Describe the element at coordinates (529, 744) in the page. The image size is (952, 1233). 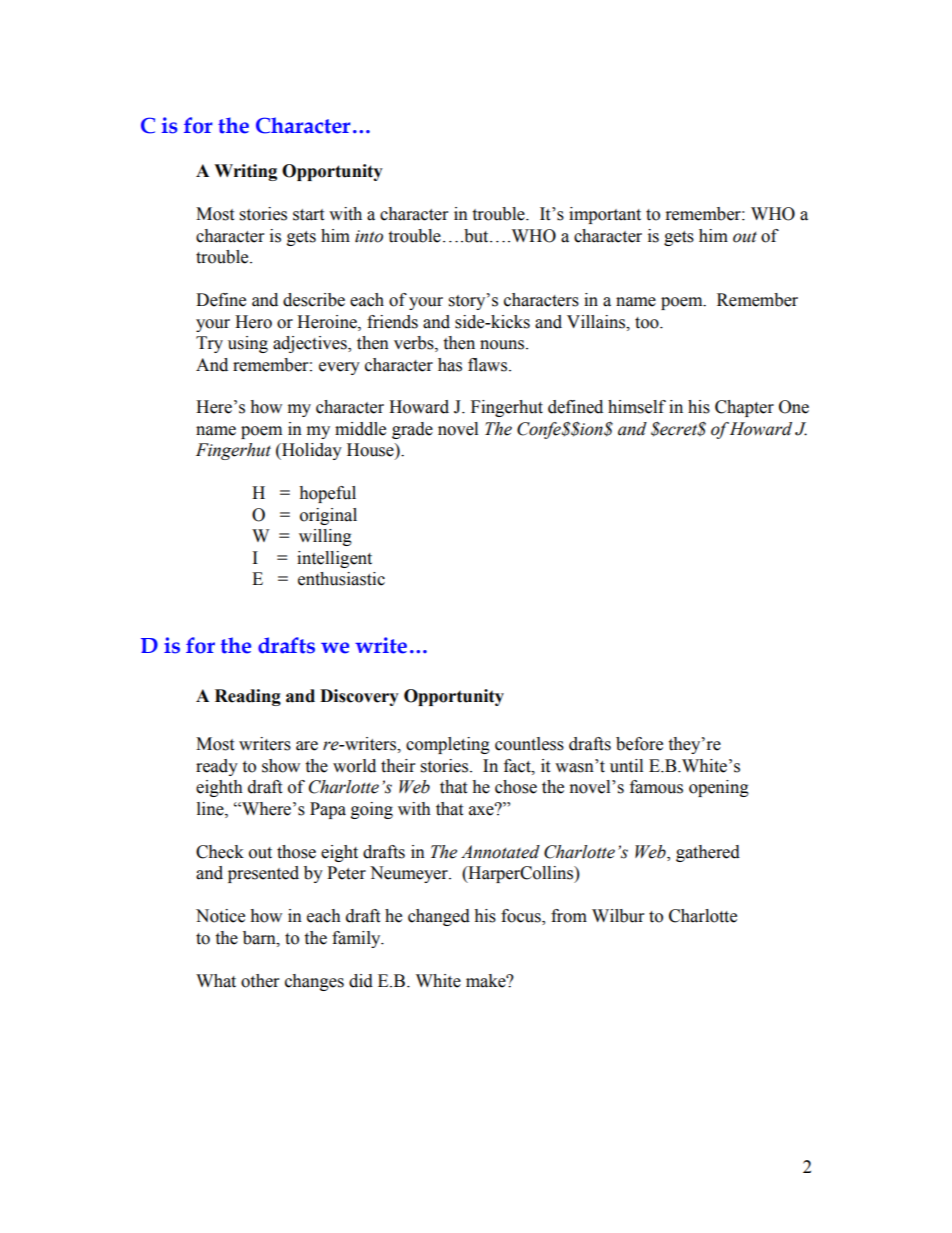
I see `countless` at that location.
